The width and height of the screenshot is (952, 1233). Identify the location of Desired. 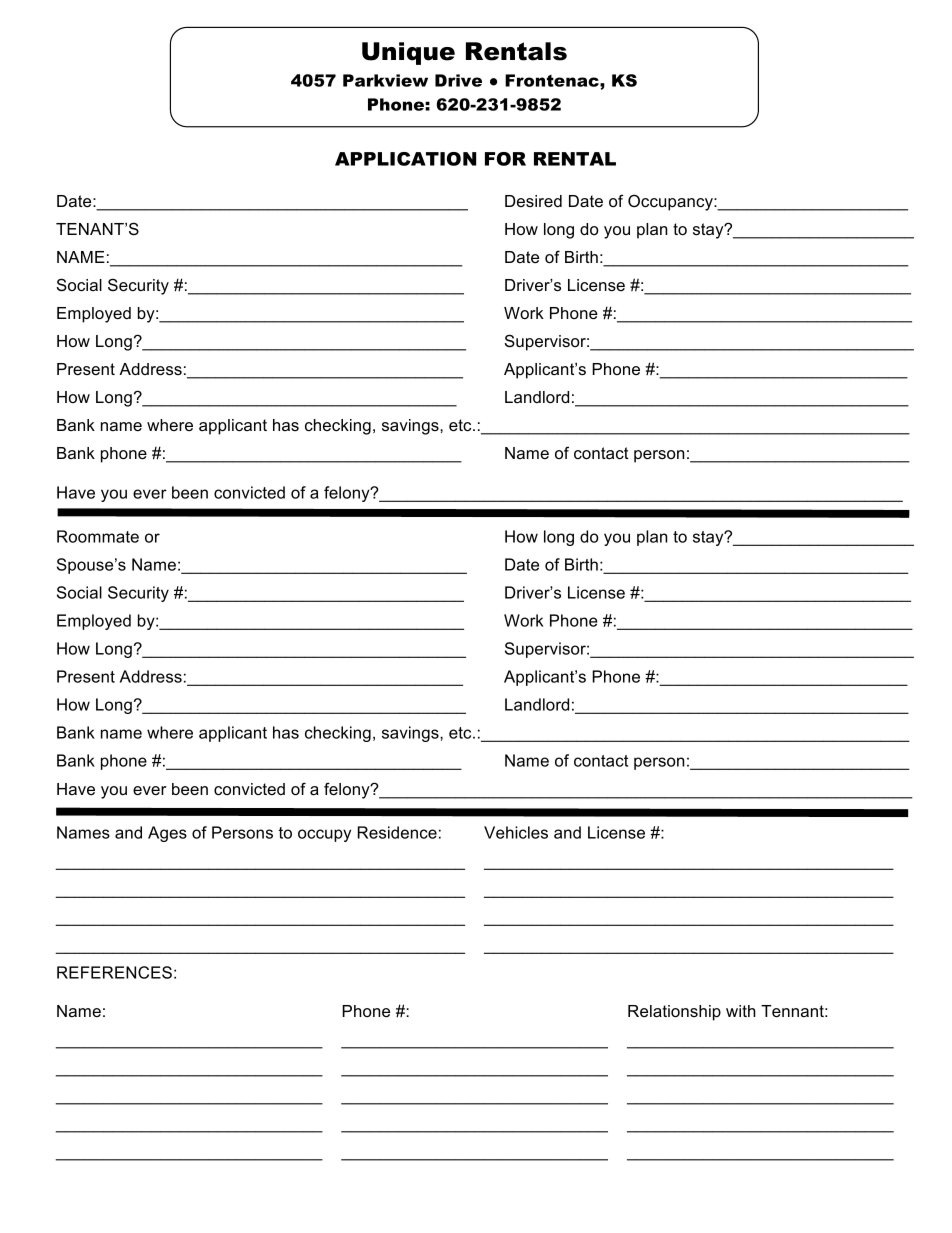
(533, 201).
